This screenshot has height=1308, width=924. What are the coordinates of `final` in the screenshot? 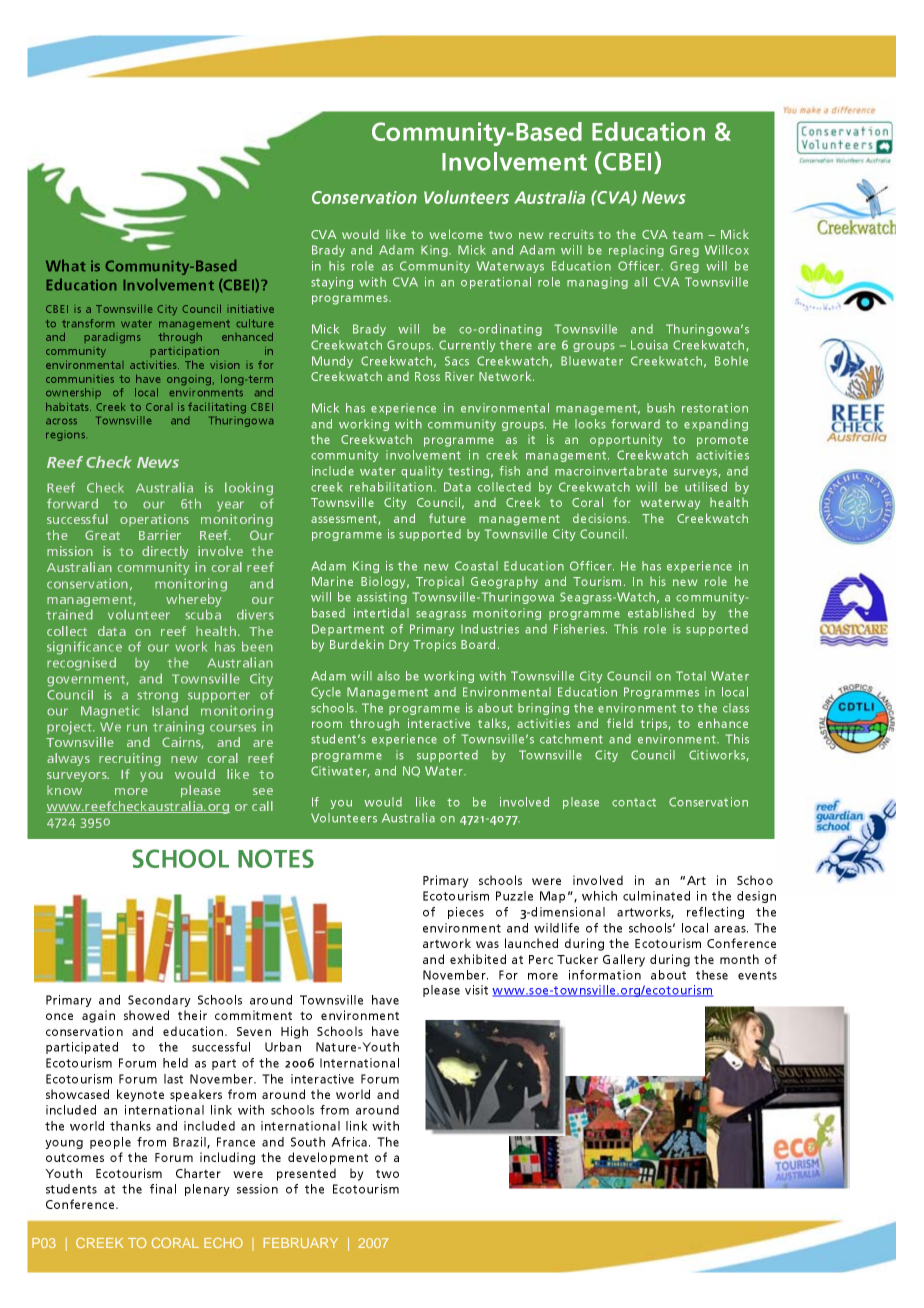 It's located at (163, 1189).
